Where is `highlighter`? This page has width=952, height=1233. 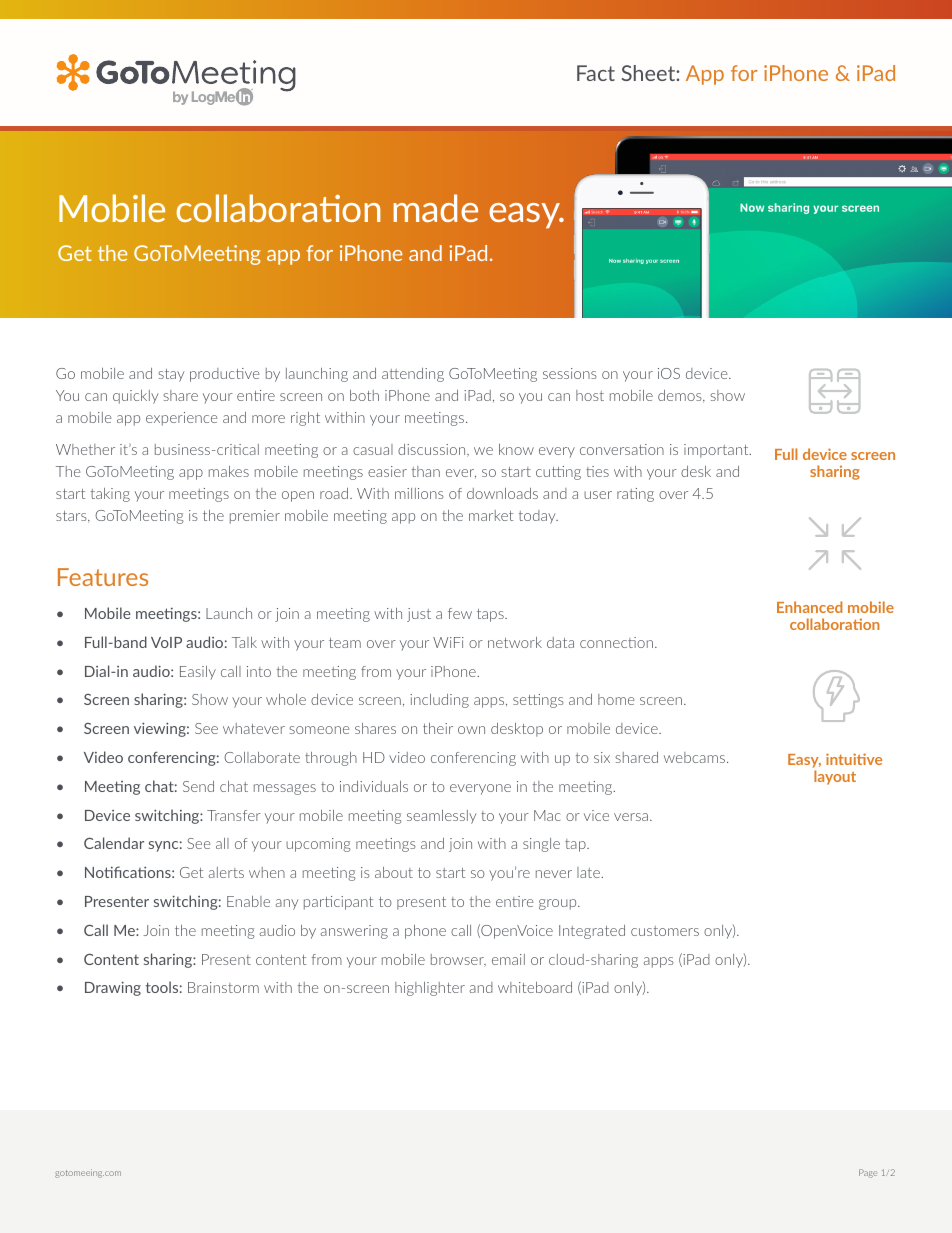 highlighter is located at coordinates (430, 989).
